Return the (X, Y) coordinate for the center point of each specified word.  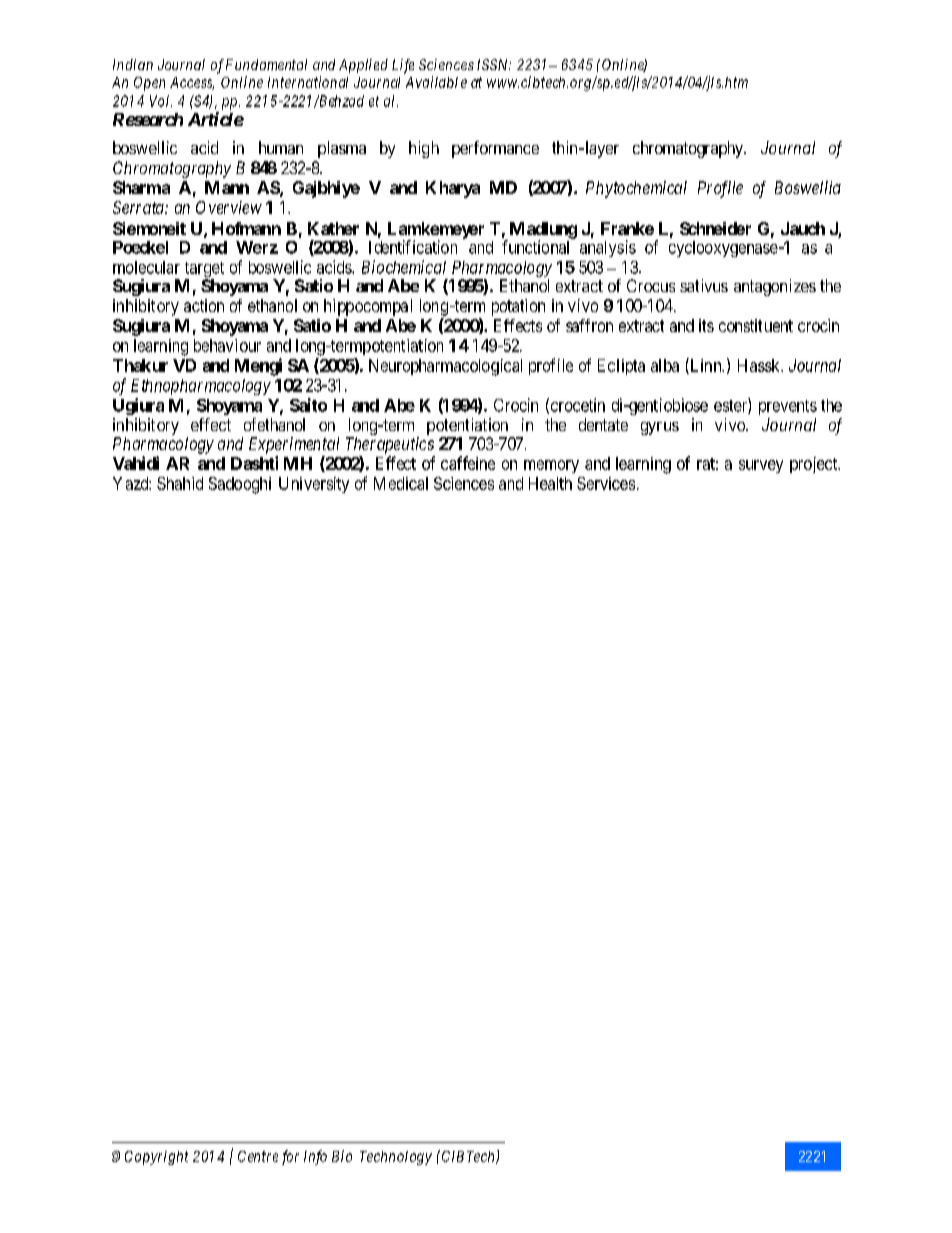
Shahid (180, 483)
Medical (401, 483)
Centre (258, 1156)
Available (436, 82)
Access (192, 83)
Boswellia (808, 187)
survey (761, 466)
